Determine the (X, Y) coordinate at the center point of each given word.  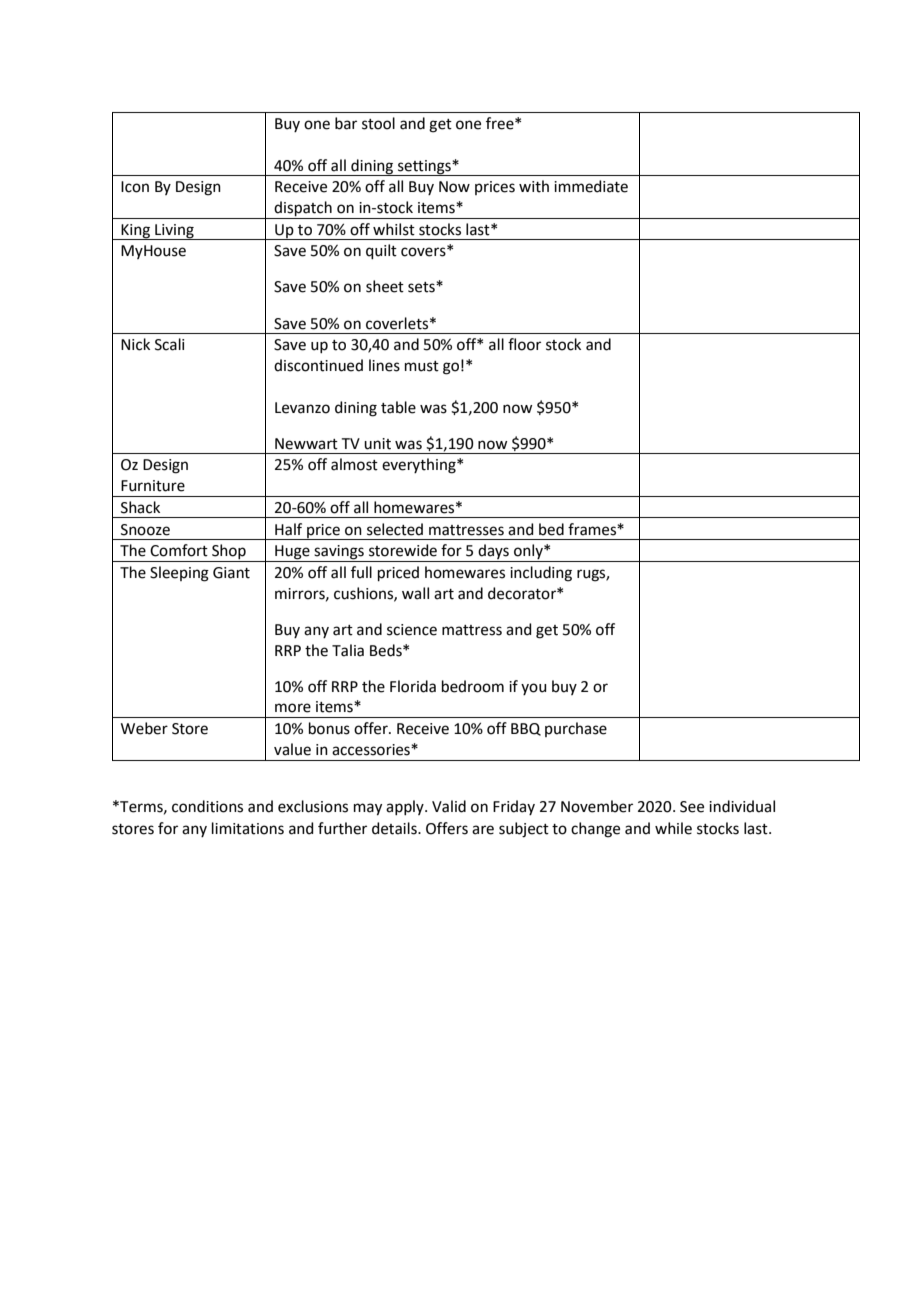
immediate (591, 186)
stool (378, 123)
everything (420, 466)
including (541, 574)
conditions (207, 806)
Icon (135, 187)
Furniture (153, 486)
